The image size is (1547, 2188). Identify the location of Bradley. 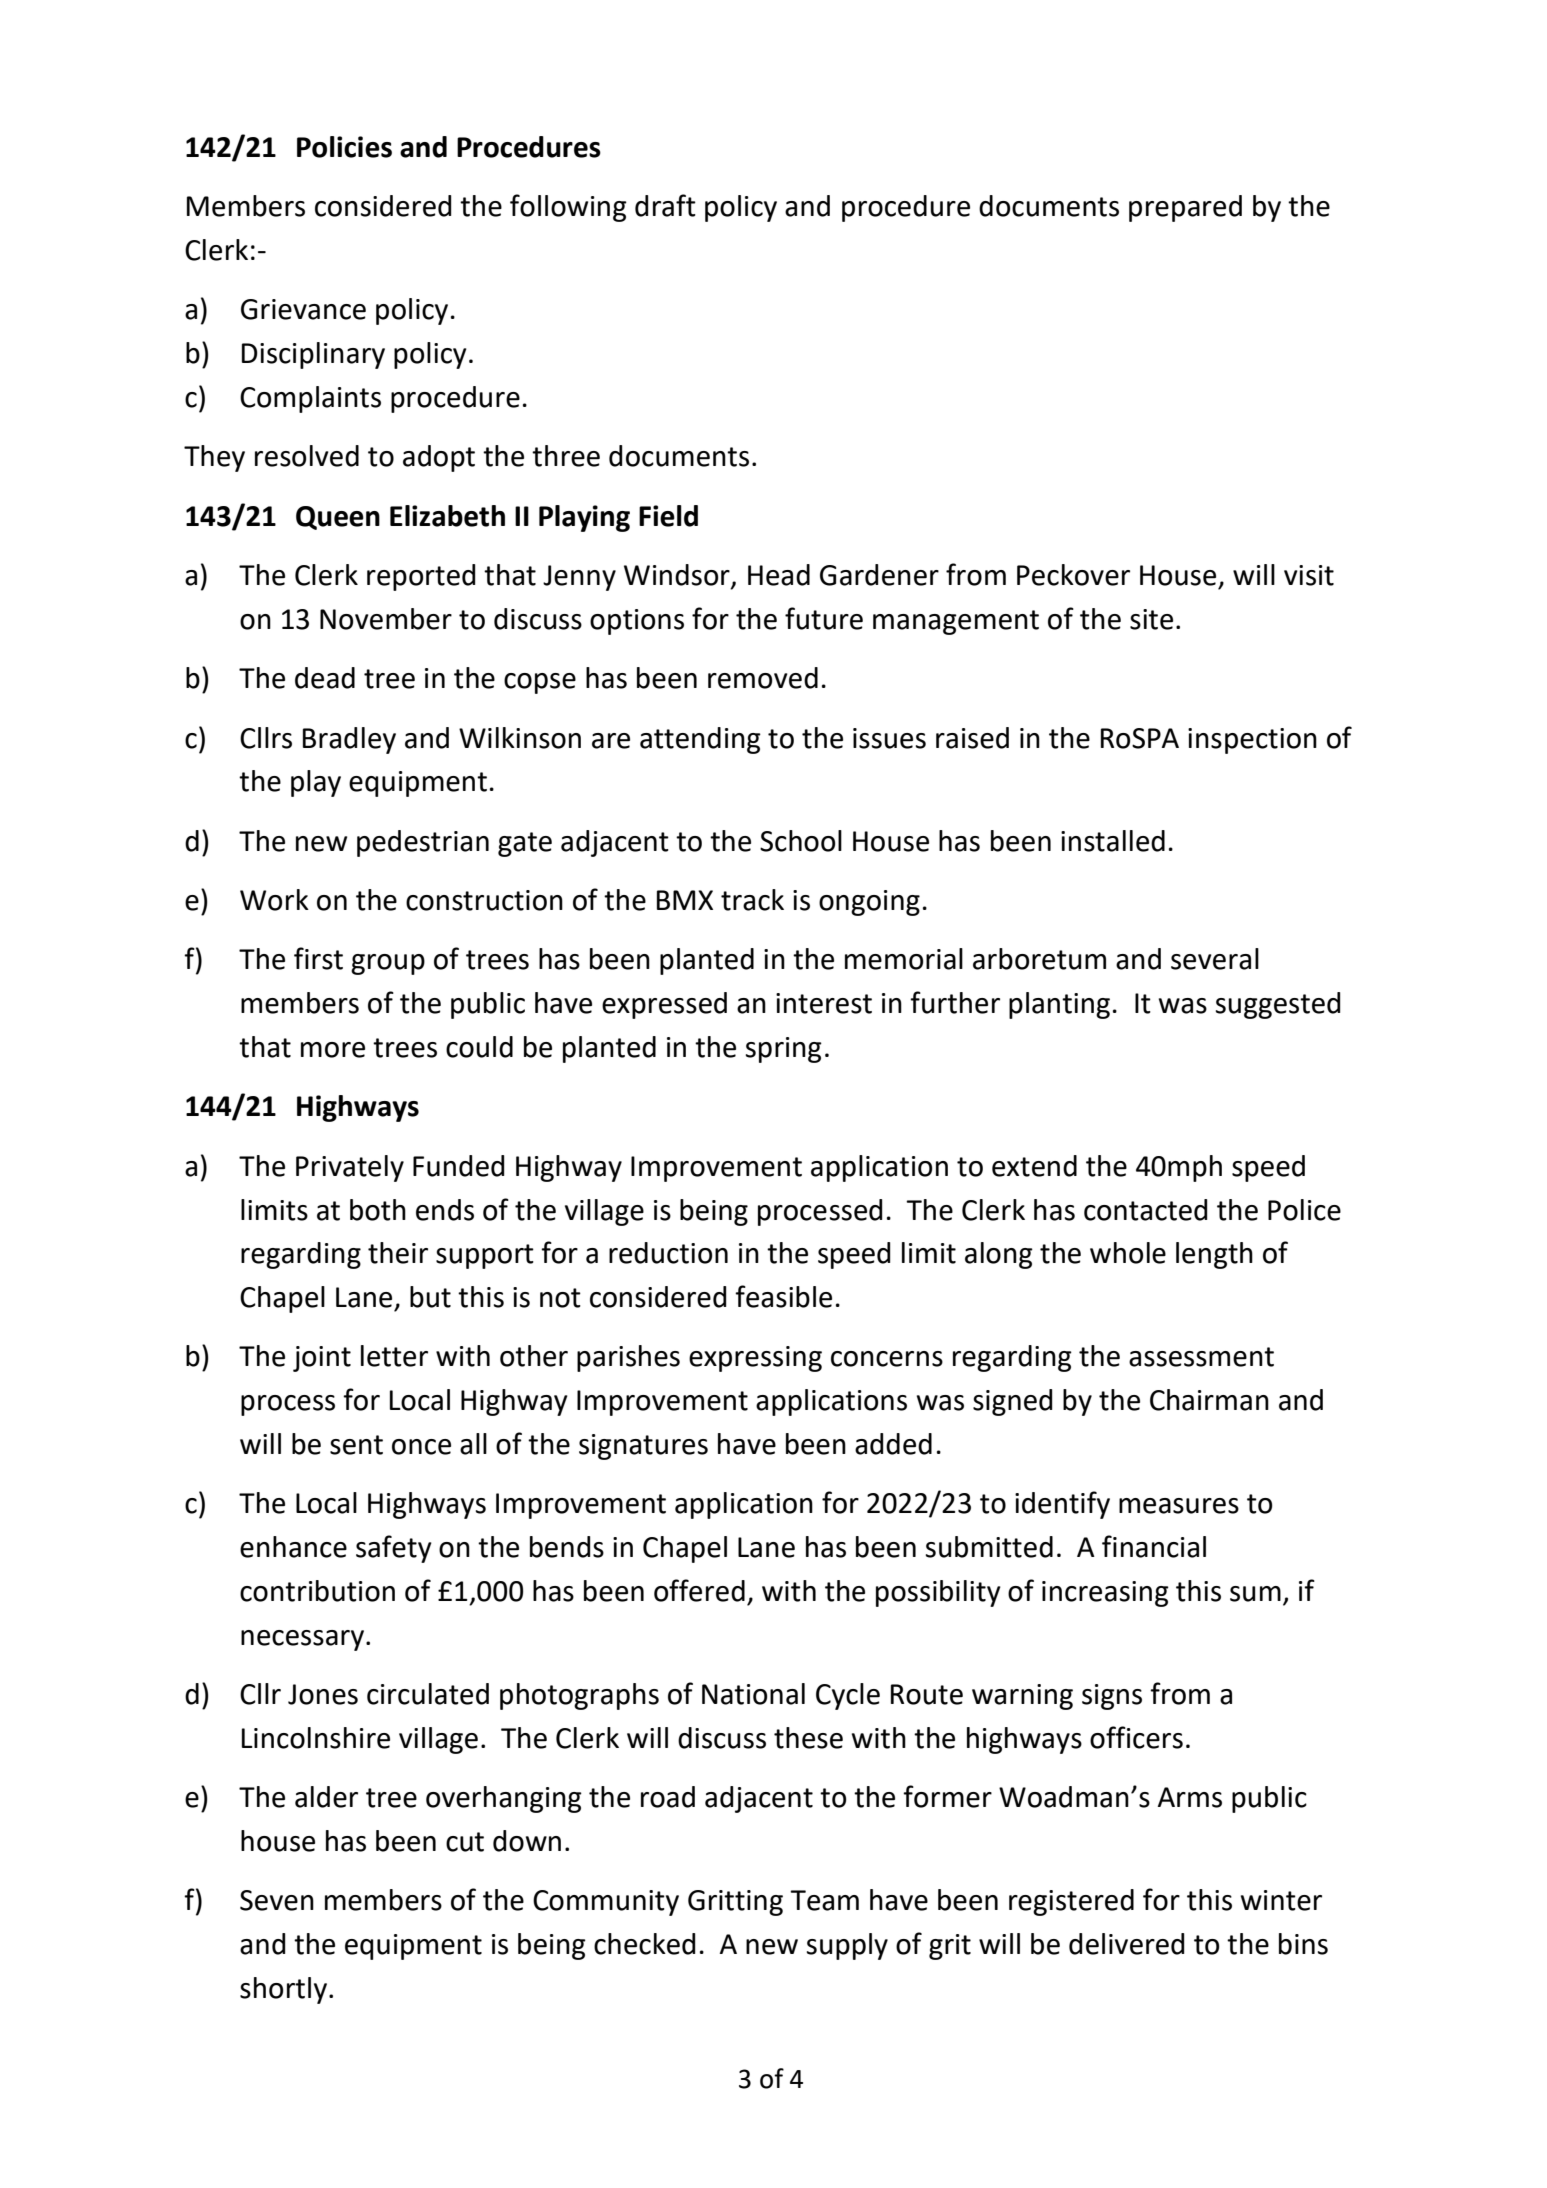
(349, 740).
